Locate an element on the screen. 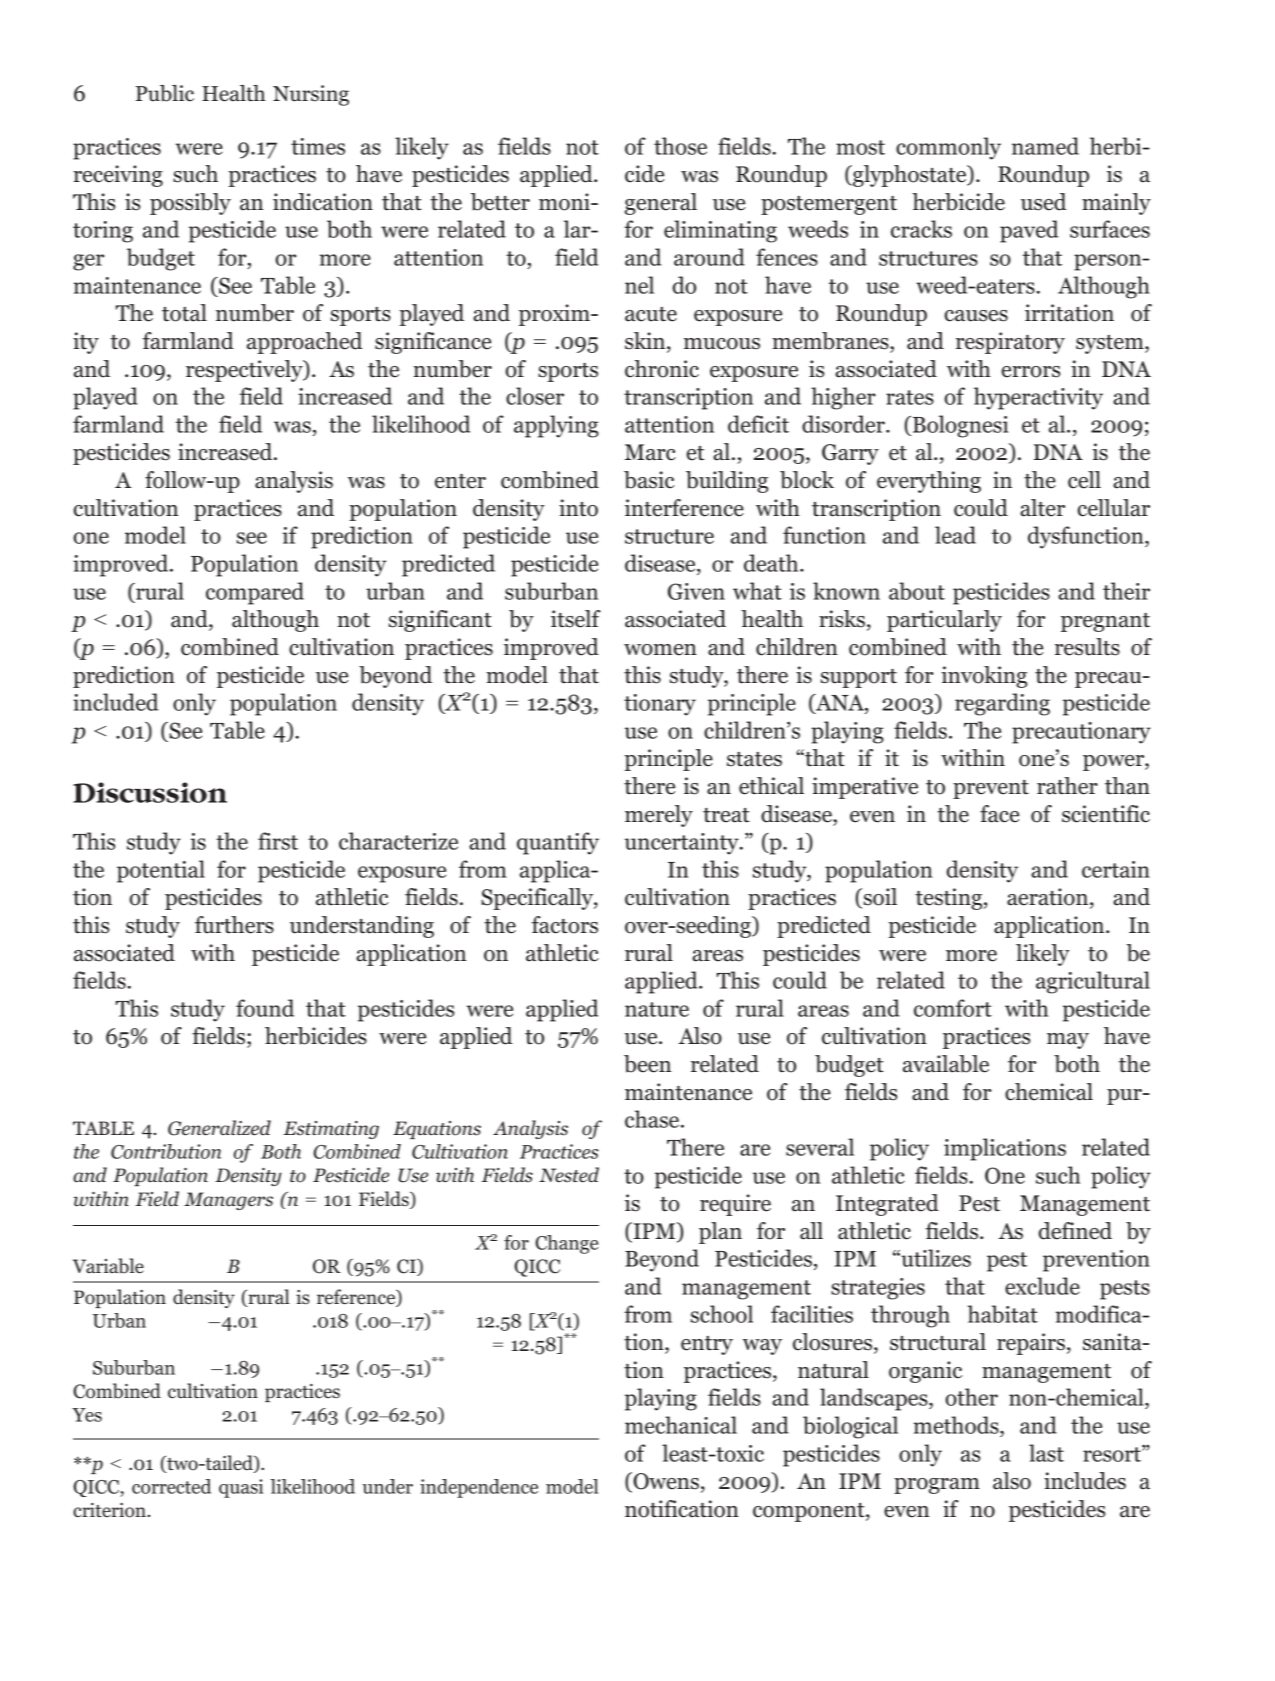 This screenshot has width=1275, height=1681. Public is located at coordinates (165, 93).
